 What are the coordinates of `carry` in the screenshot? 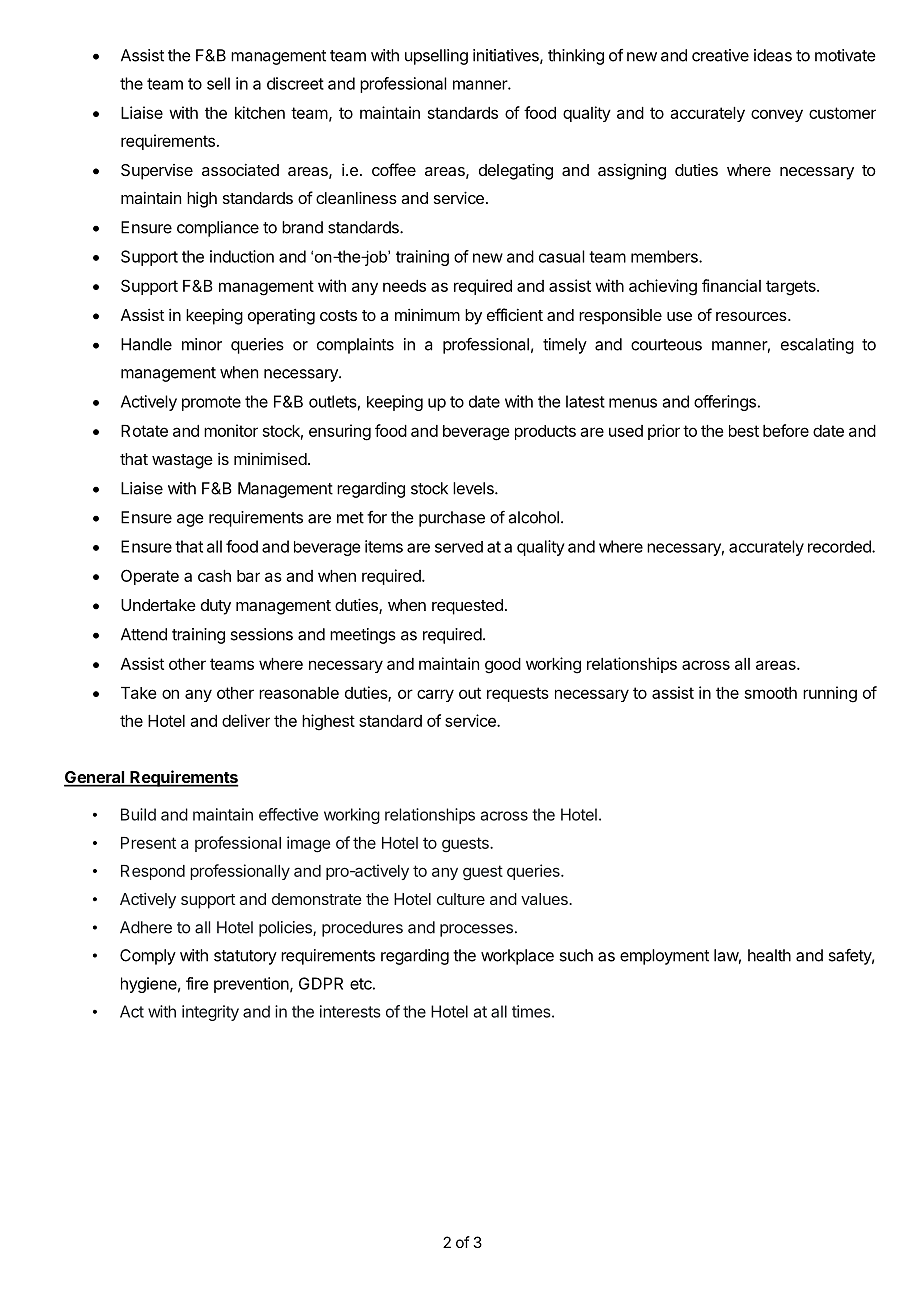 It's located at (435, 695).
